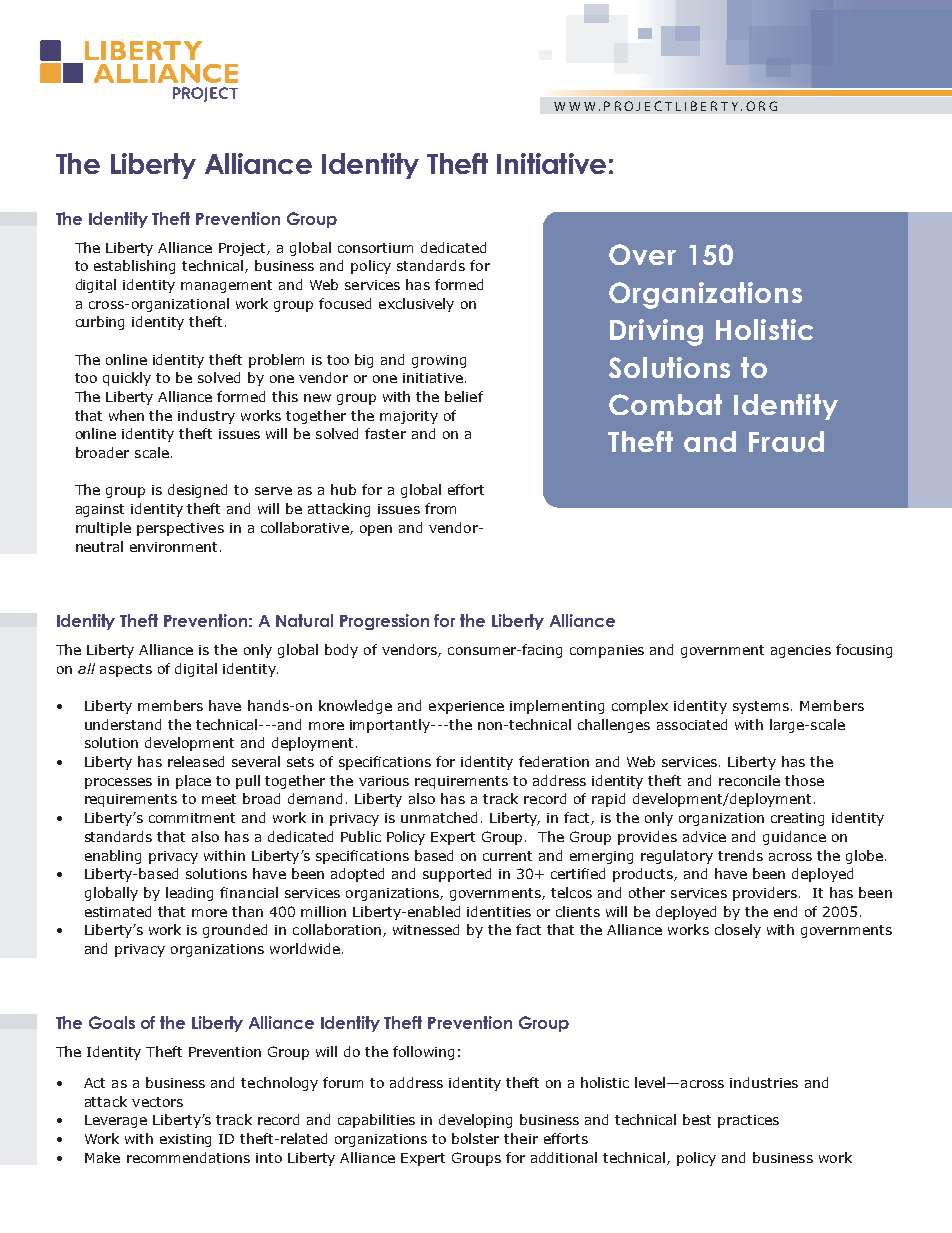 This document has width=952, height=1233. Describe the element at coordinates (416, 305) in the document. I see `exclusively` at that location.
